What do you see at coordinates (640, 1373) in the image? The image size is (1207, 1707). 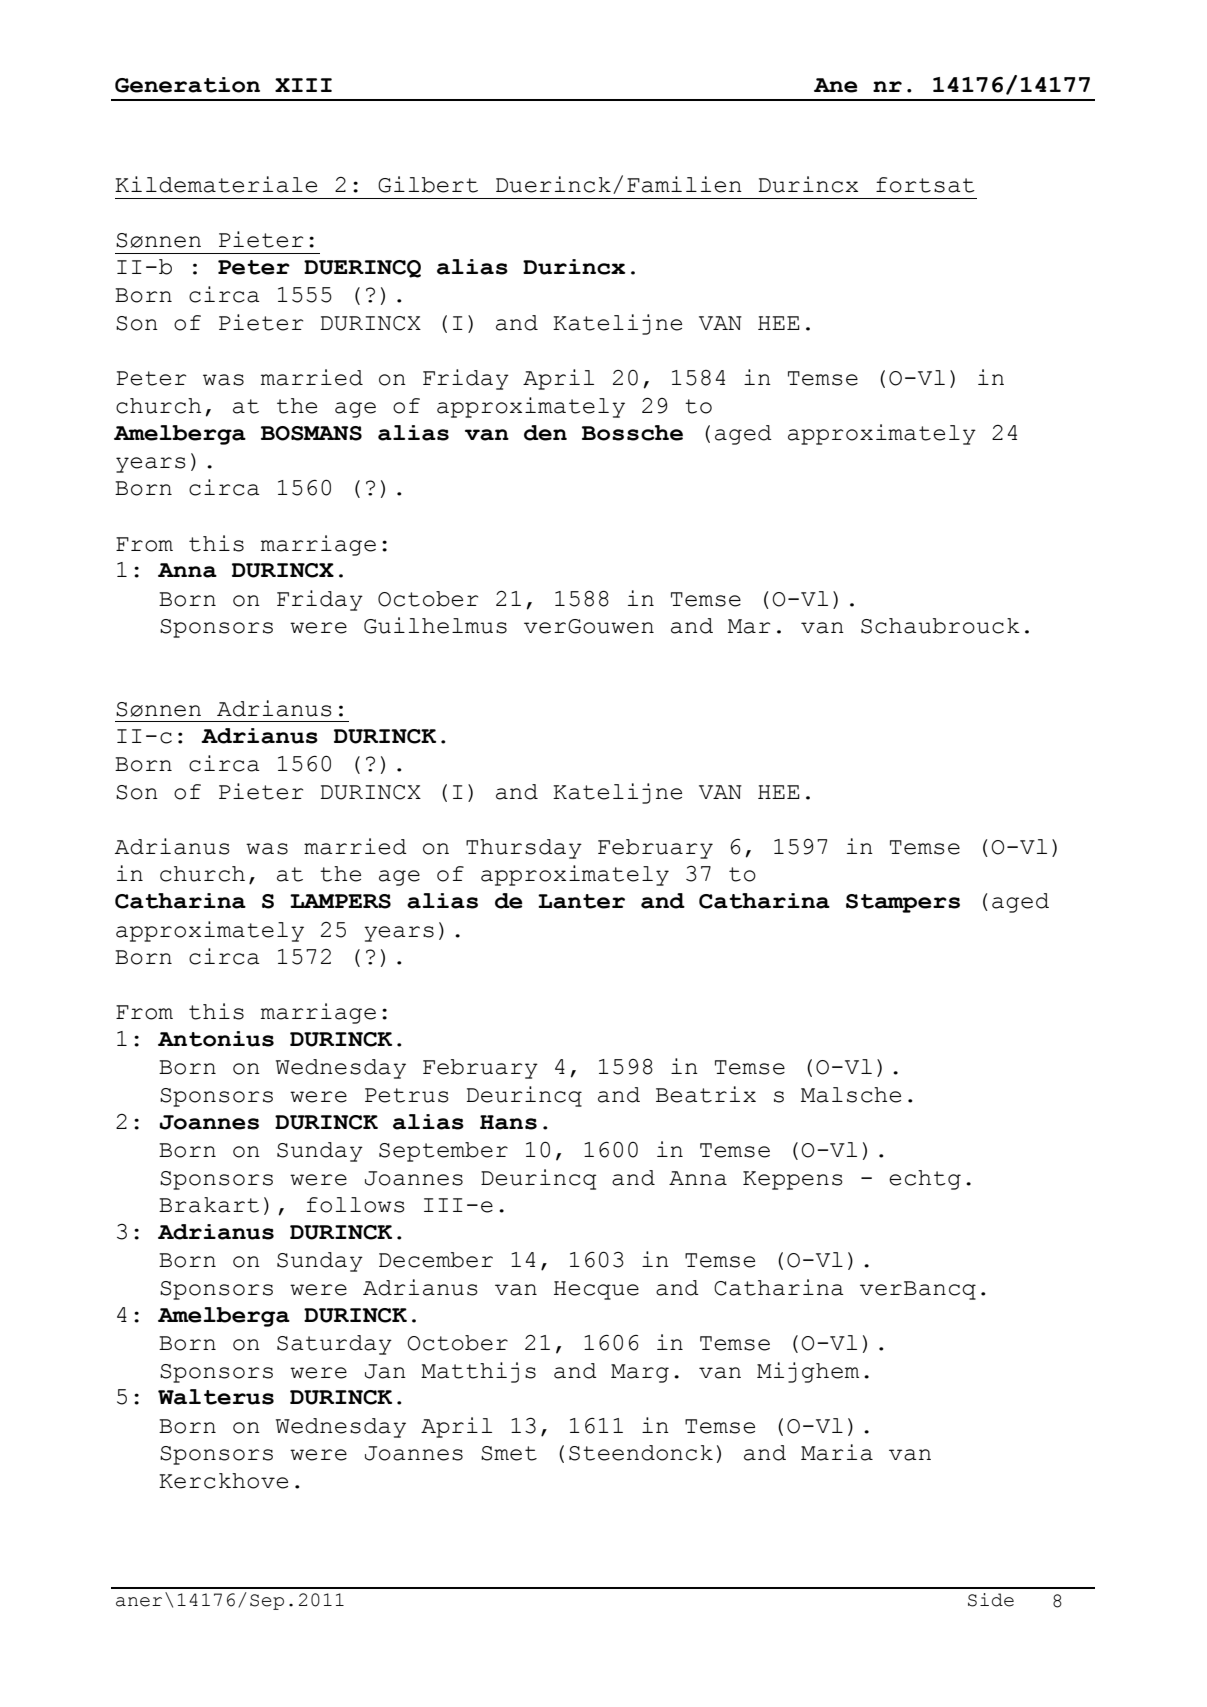 I see `Marg` at bounding box center [640, 1373].
